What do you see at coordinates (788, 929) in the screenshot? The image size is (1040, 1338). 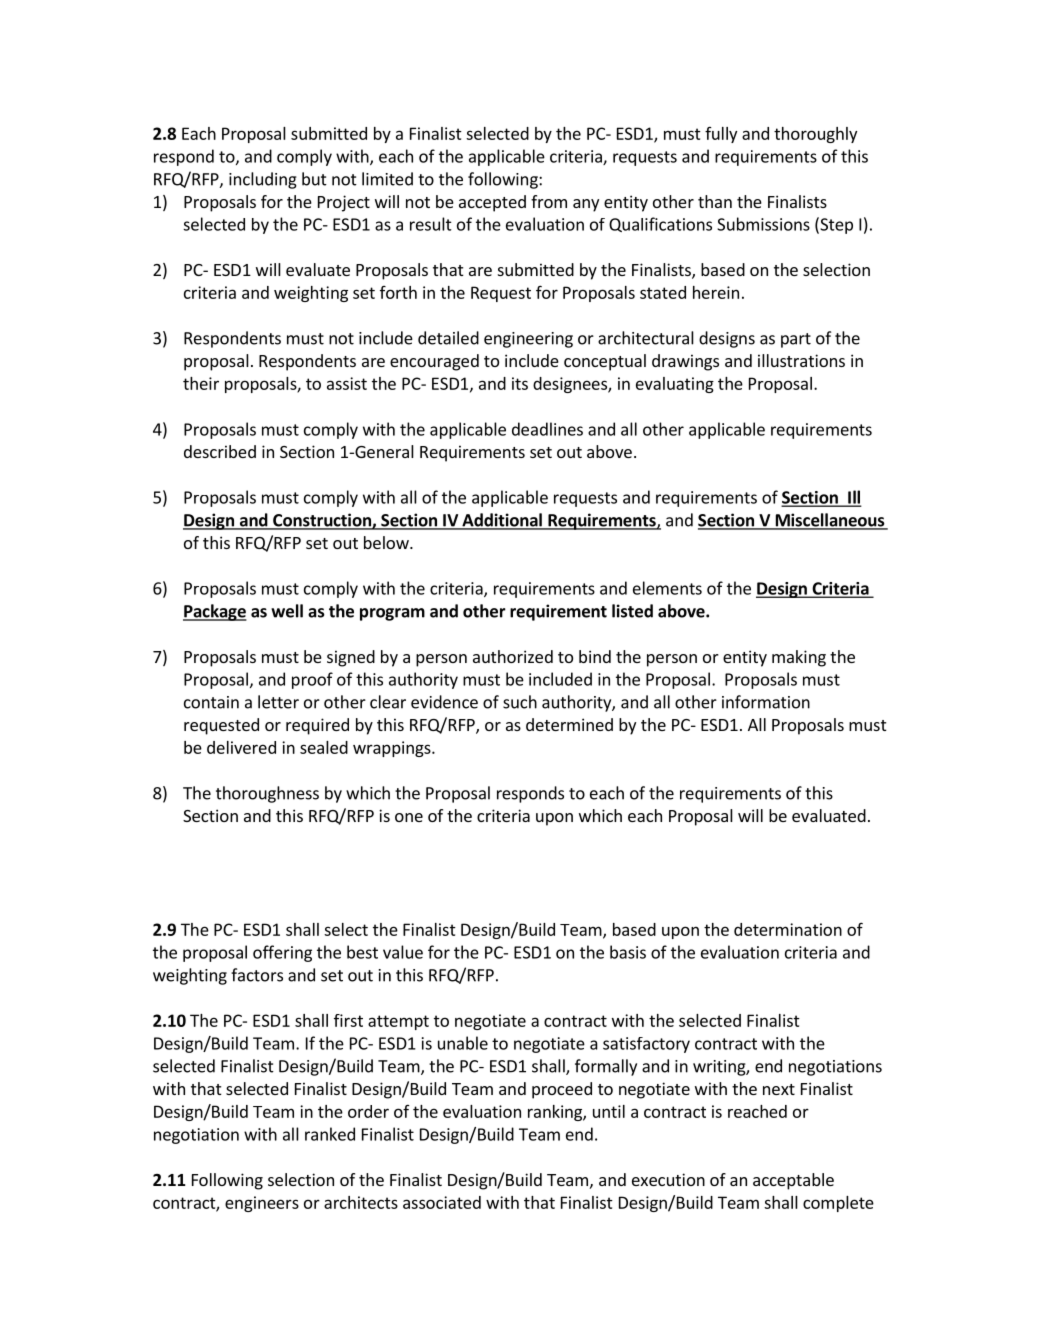 I see `determination` at bounding box center [788, 929].
